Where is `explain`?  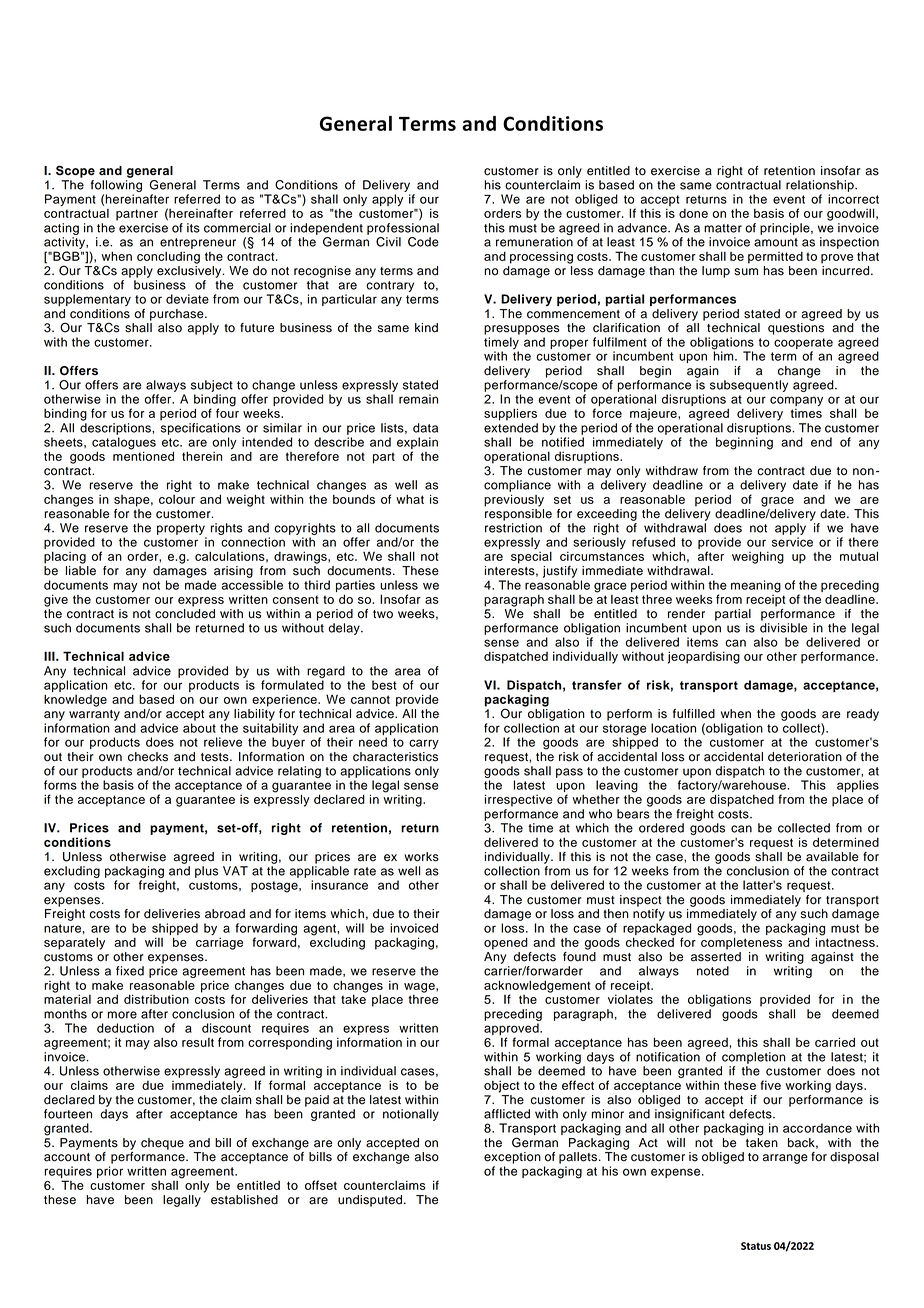
explain is located at coordinates (417, 443).
